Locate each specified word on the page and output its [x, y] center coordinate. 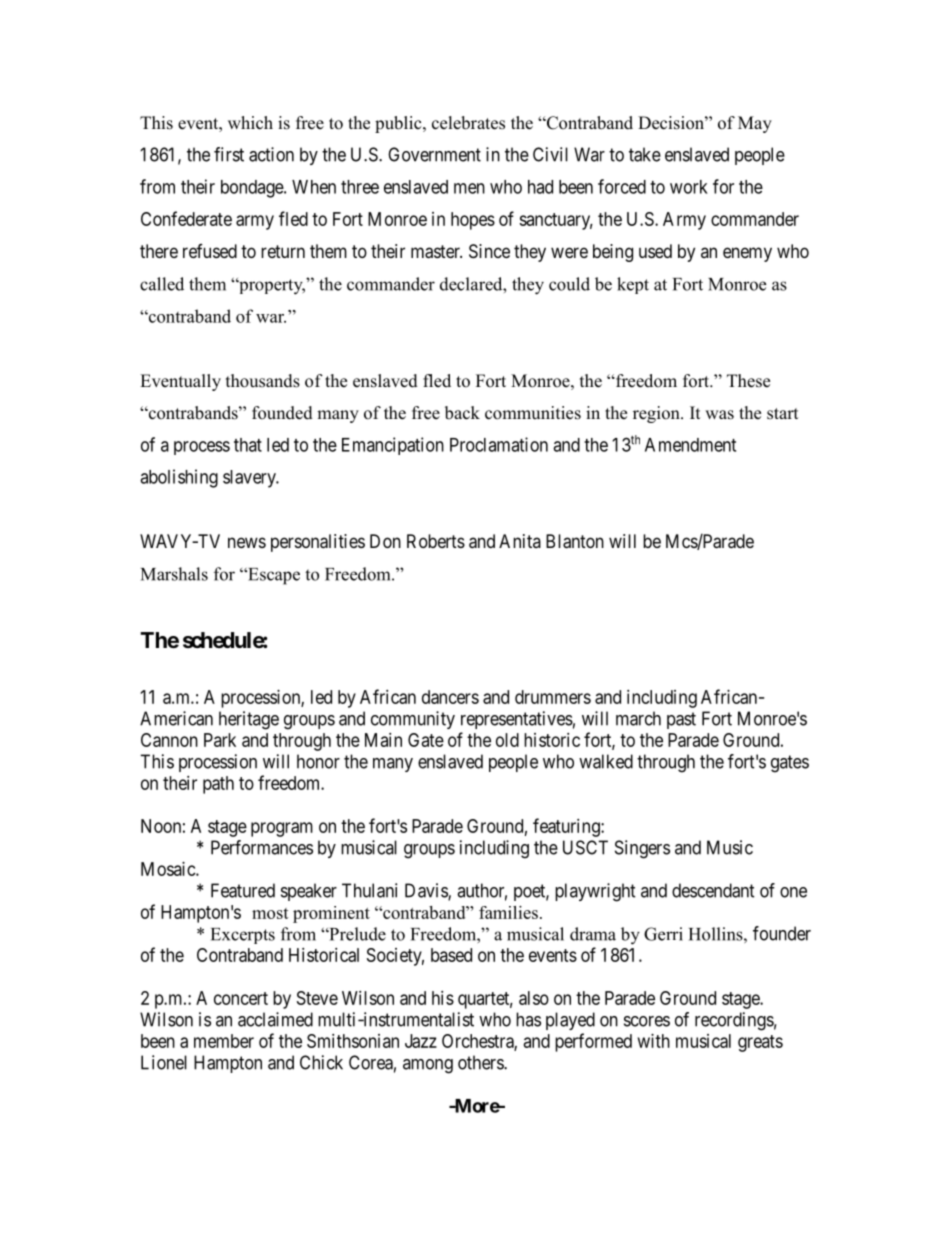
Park [220, 740]
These [748, 381]
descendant [713, 890]
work [689, 187]
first [229, 154]
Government [434, 154]
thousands [263, 381]
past [681, 720]
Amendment [690, 445]
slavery [250, 479]
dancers [450, 697]
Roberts [436, 541]
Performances [262, 847]
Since [489, 251]
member [224, 1041]
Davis [427, 891]
